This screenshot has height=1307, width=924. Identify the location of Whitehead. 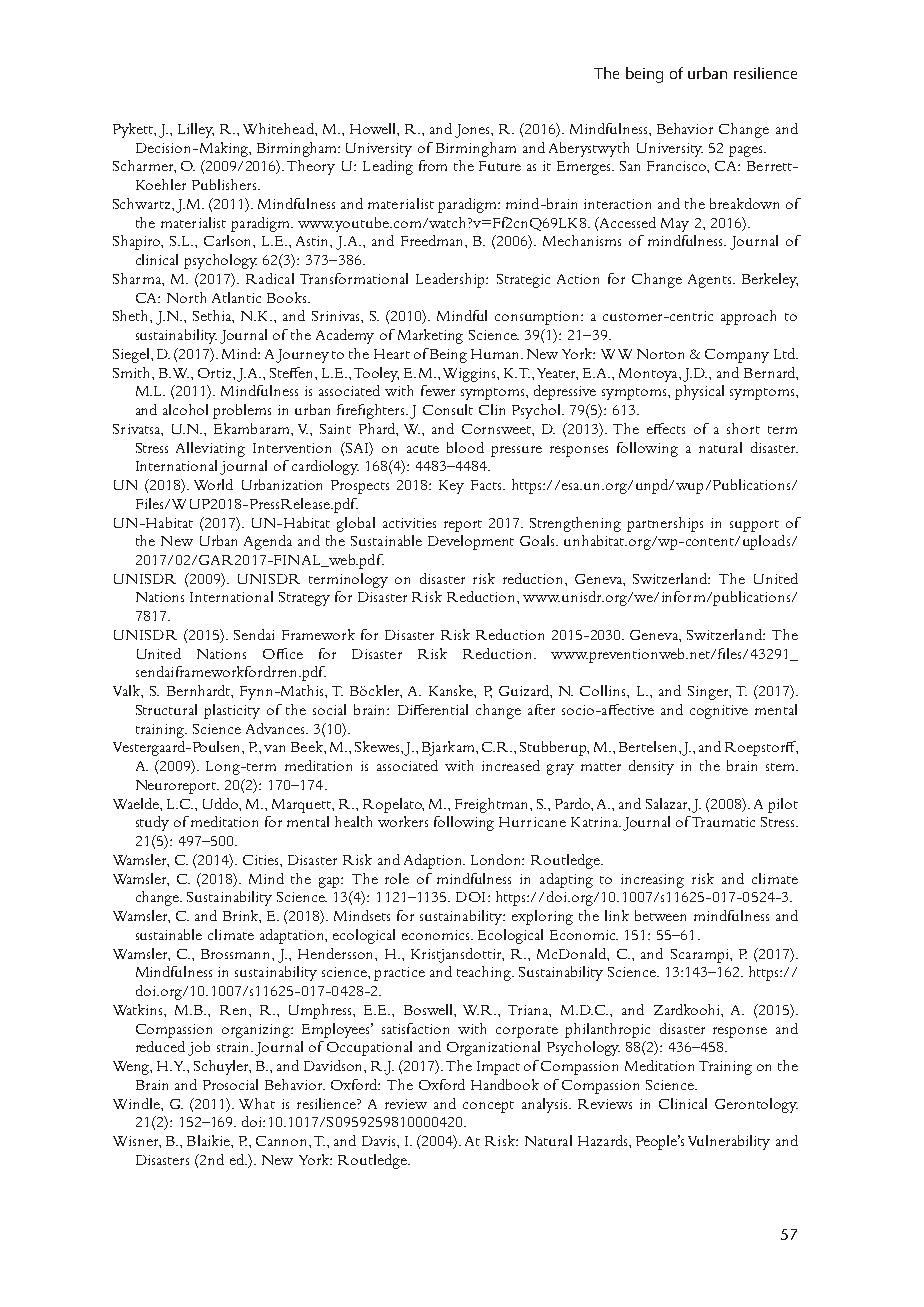
(279, 128).
